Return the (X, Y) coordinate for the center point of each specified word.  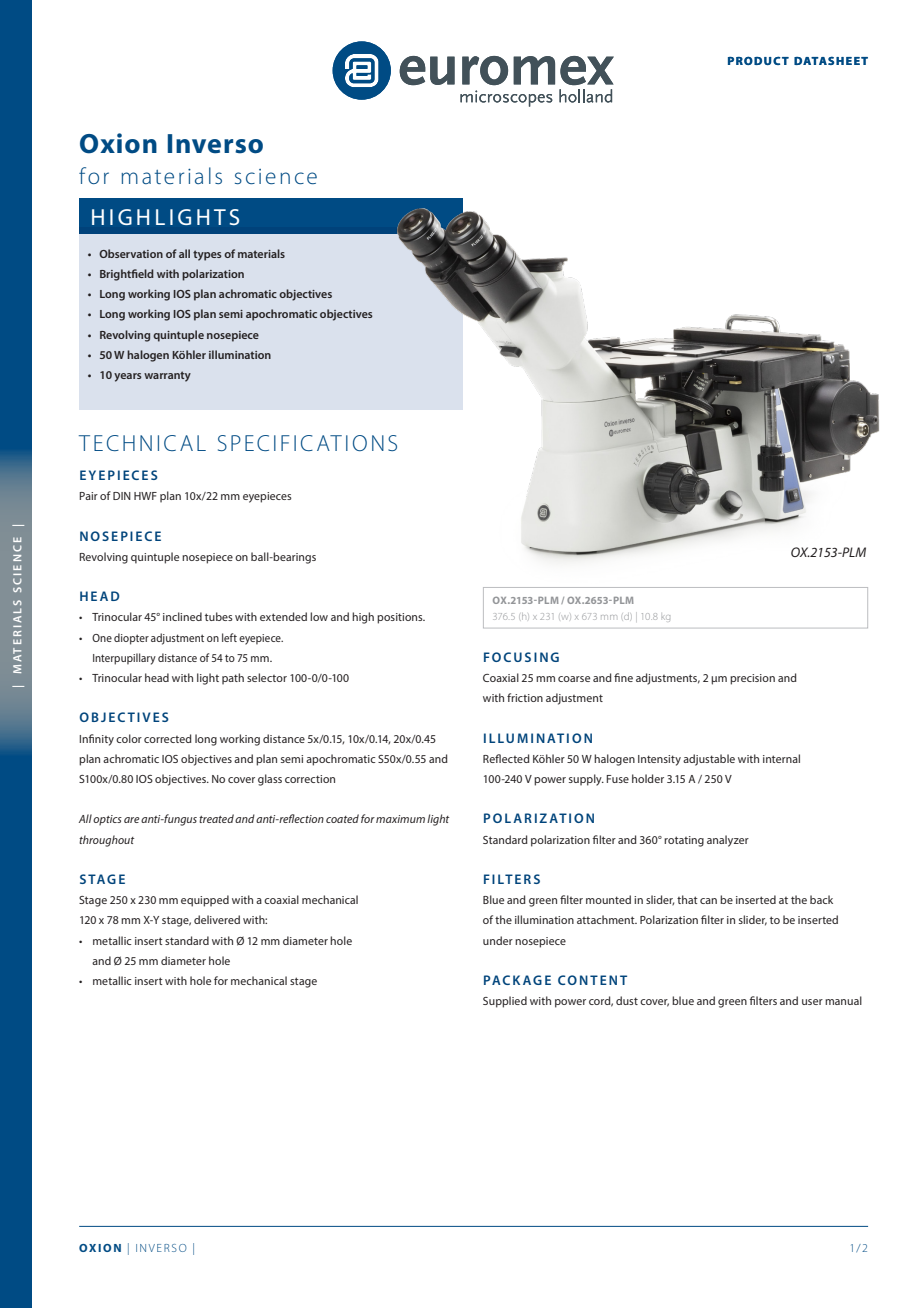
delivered (217, 919)
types (207, 255)
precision (752, 679)
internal (781, 758)
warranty (167, 376)
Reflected (506, 758)
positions (401, 618)
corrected (168, 738)
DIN (122, 496)
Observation (131, 253)
